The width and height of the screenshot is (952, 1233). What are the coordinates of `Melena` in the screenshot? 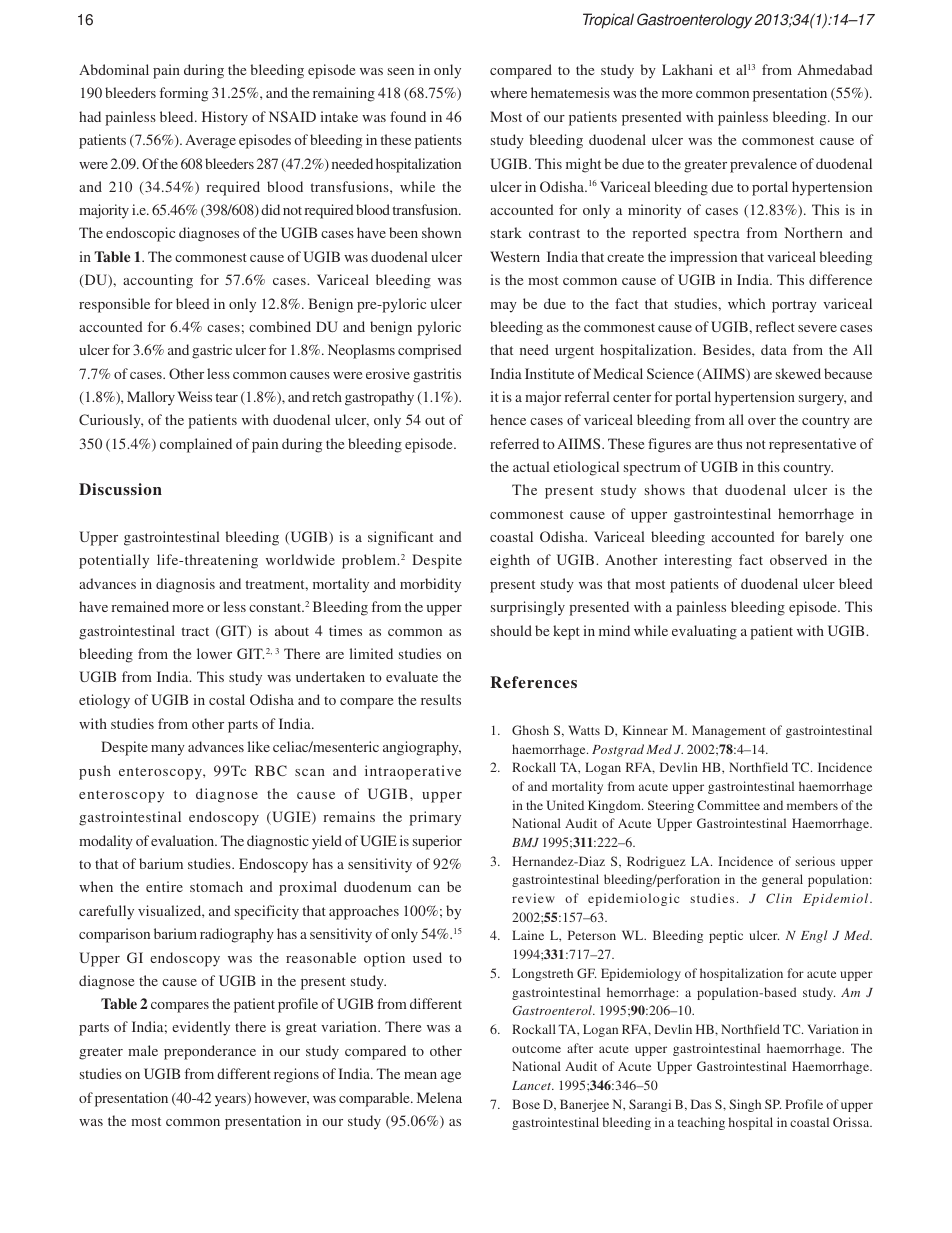 It's located at (439, 1097).
